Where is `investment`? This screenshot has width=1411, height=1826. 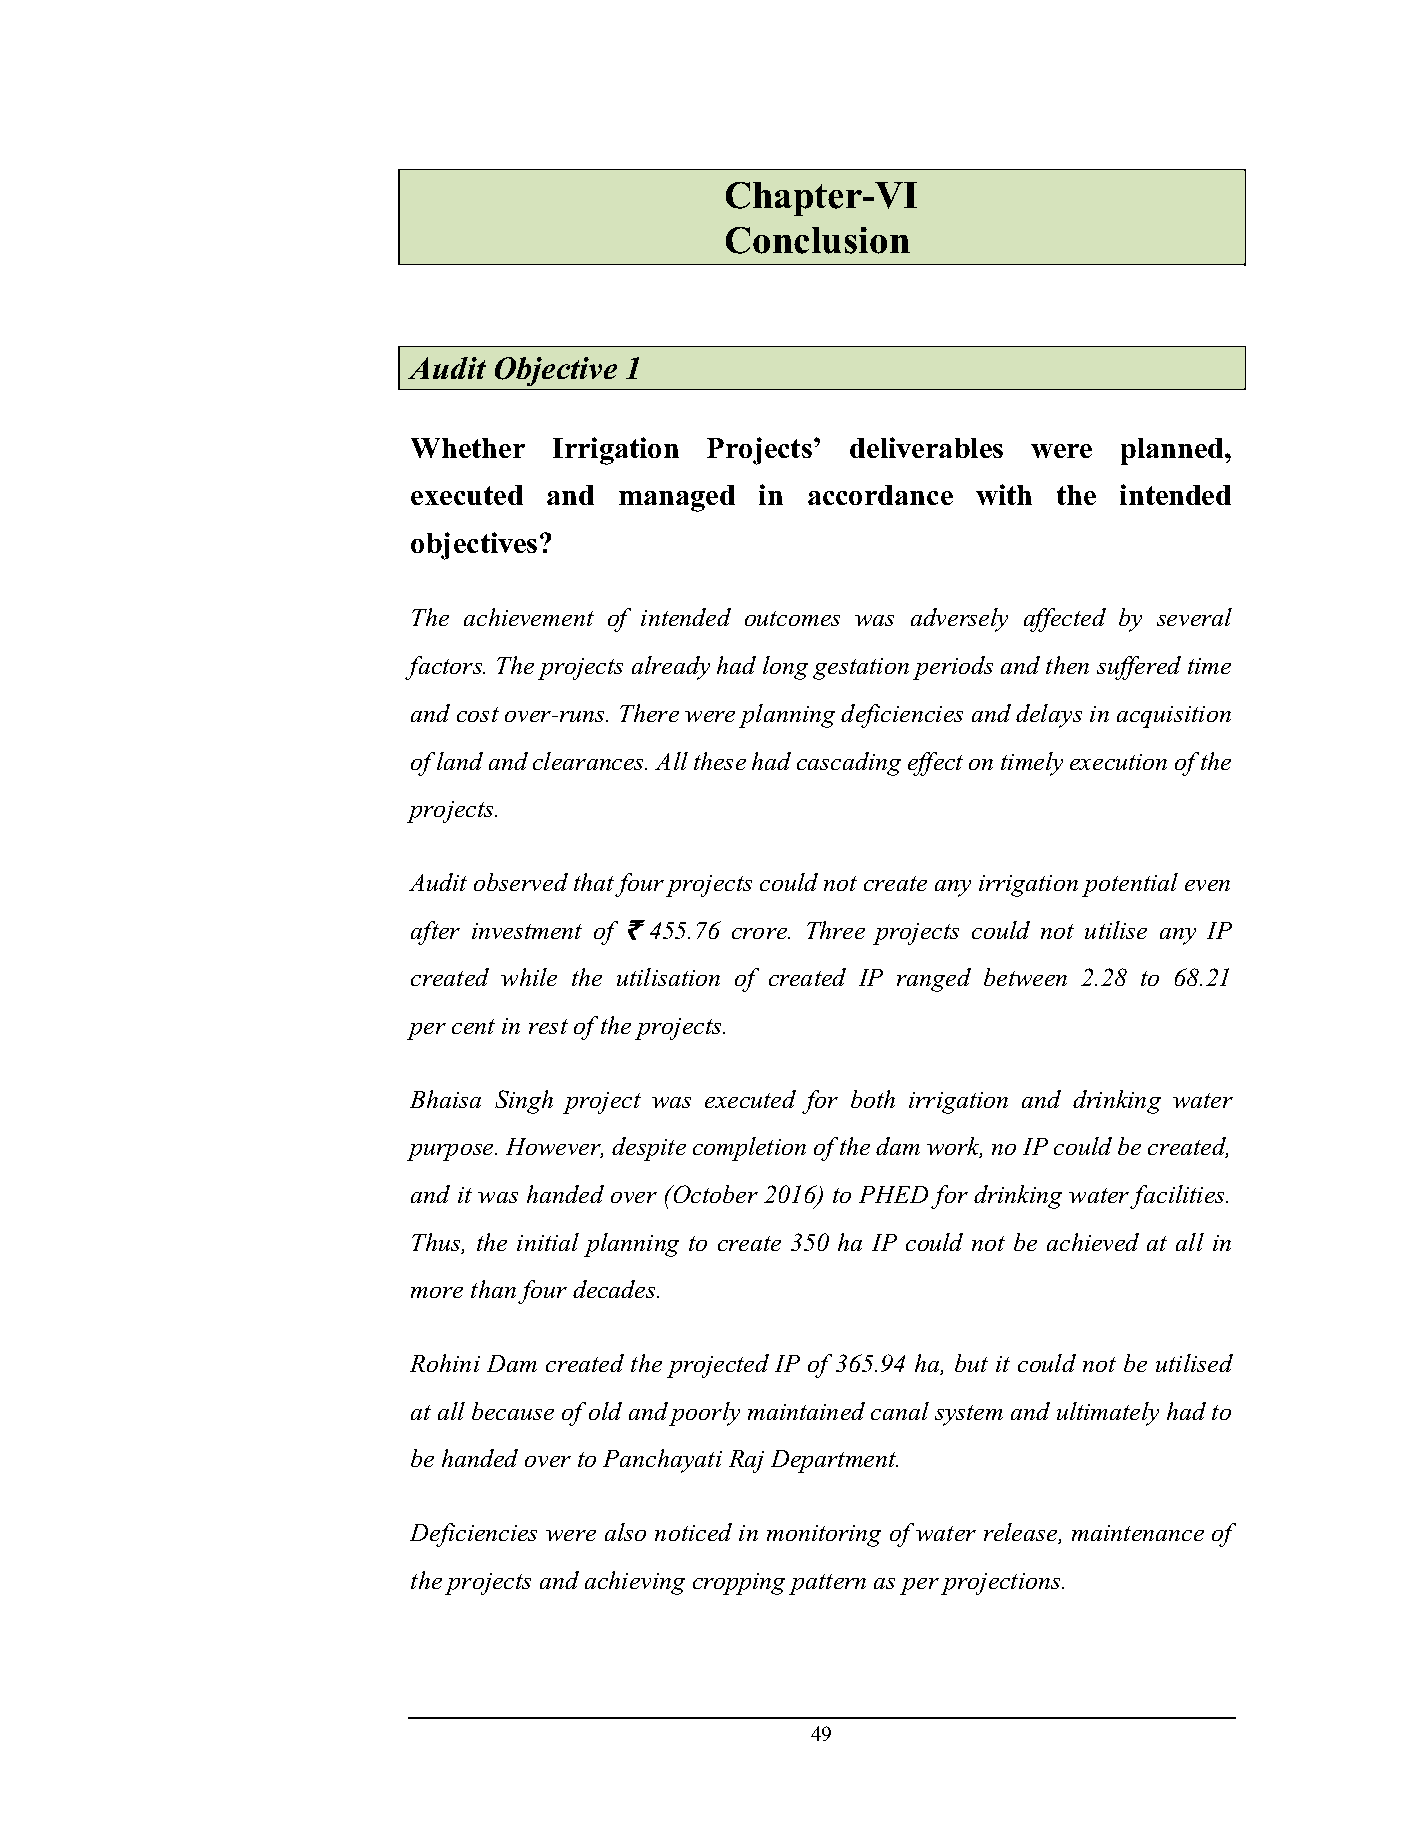 investment is located at coordinates (527, 931).
